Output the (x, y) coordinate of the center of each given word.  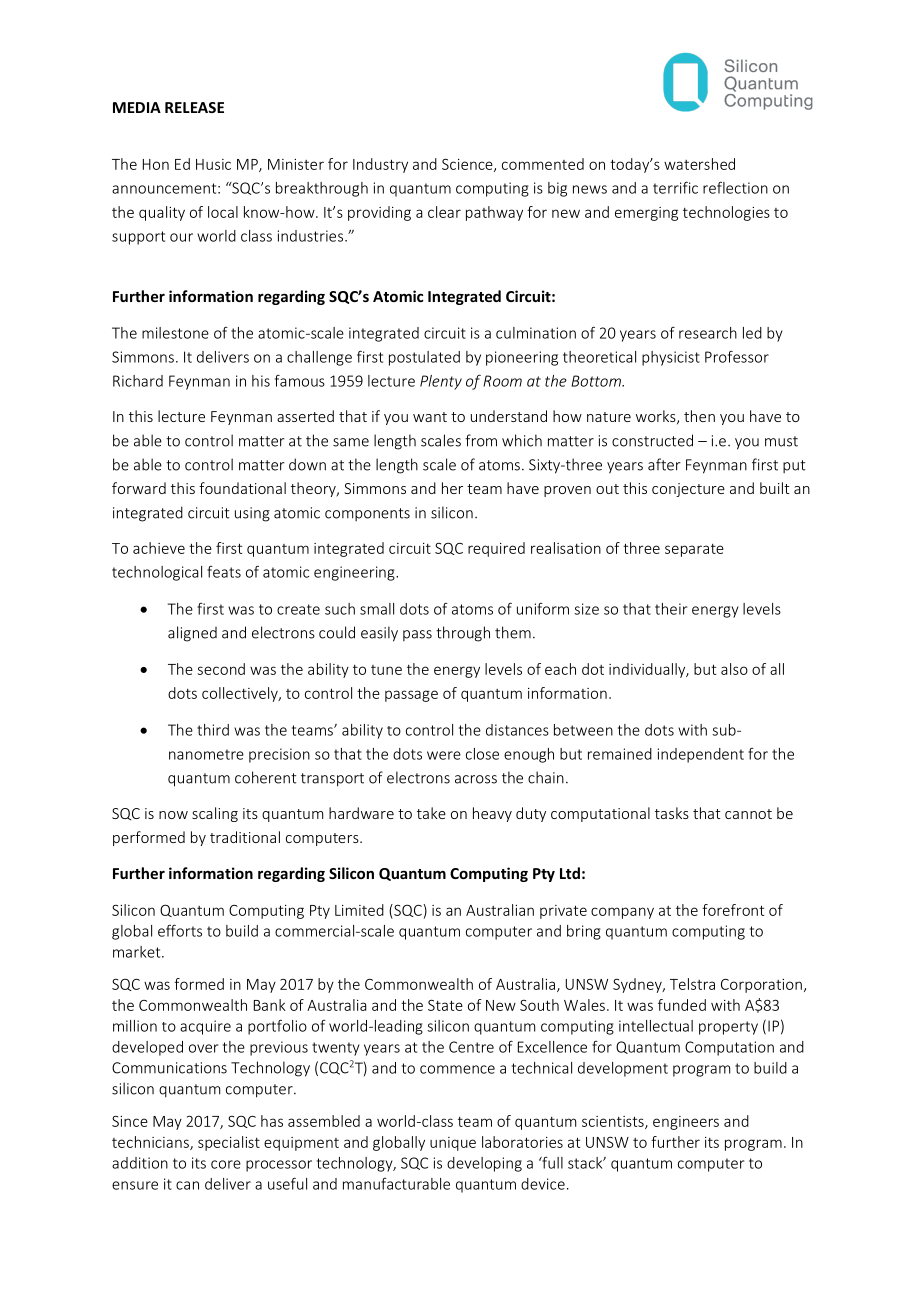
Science (468, 165)
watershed (699, 164)
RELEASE (194, 107)
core (226, 1164)
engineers (686, 1123)
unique (453, 1144)
